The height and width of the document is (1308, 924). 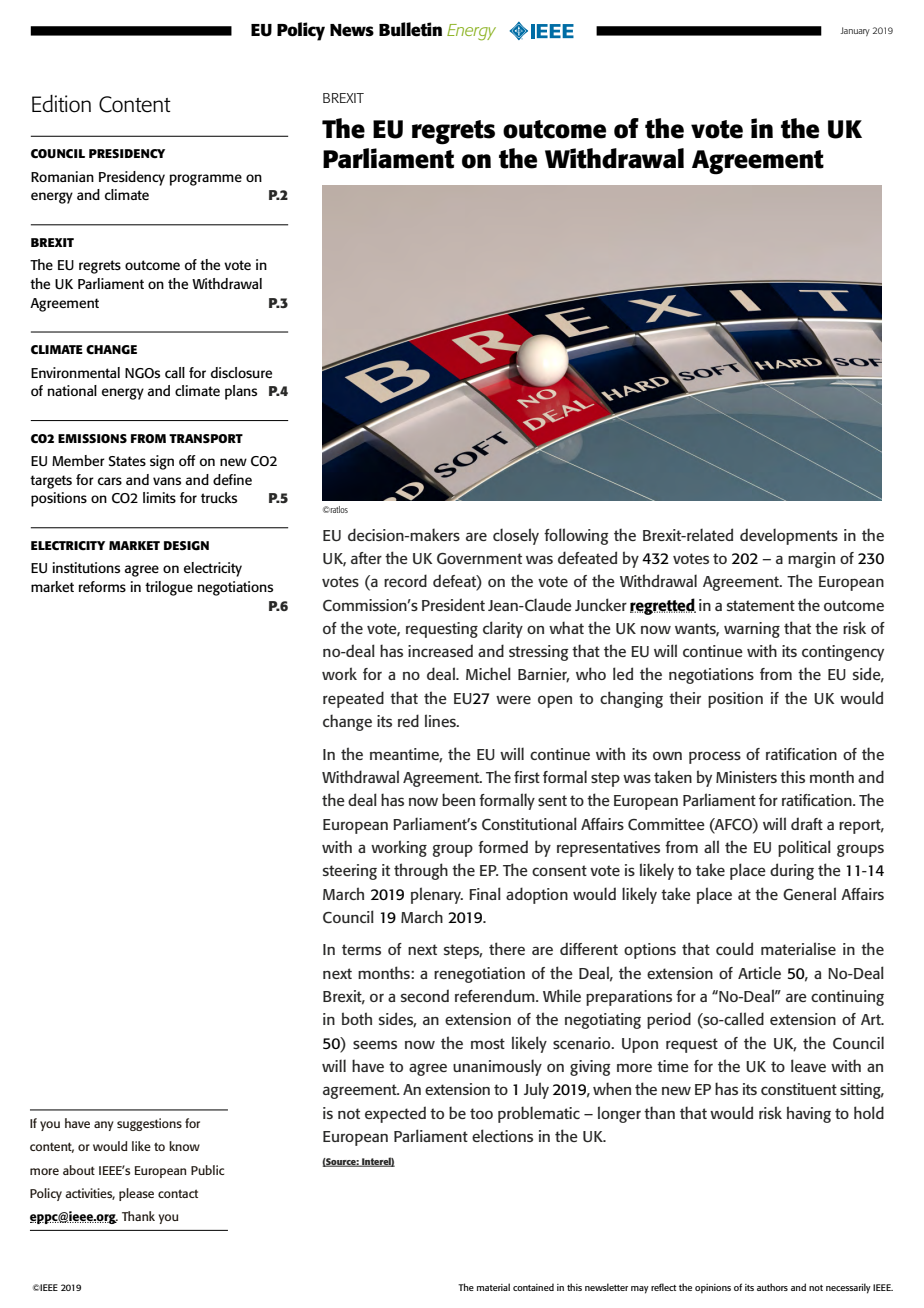 I want to click on please, so click(x=136, y=1194).
